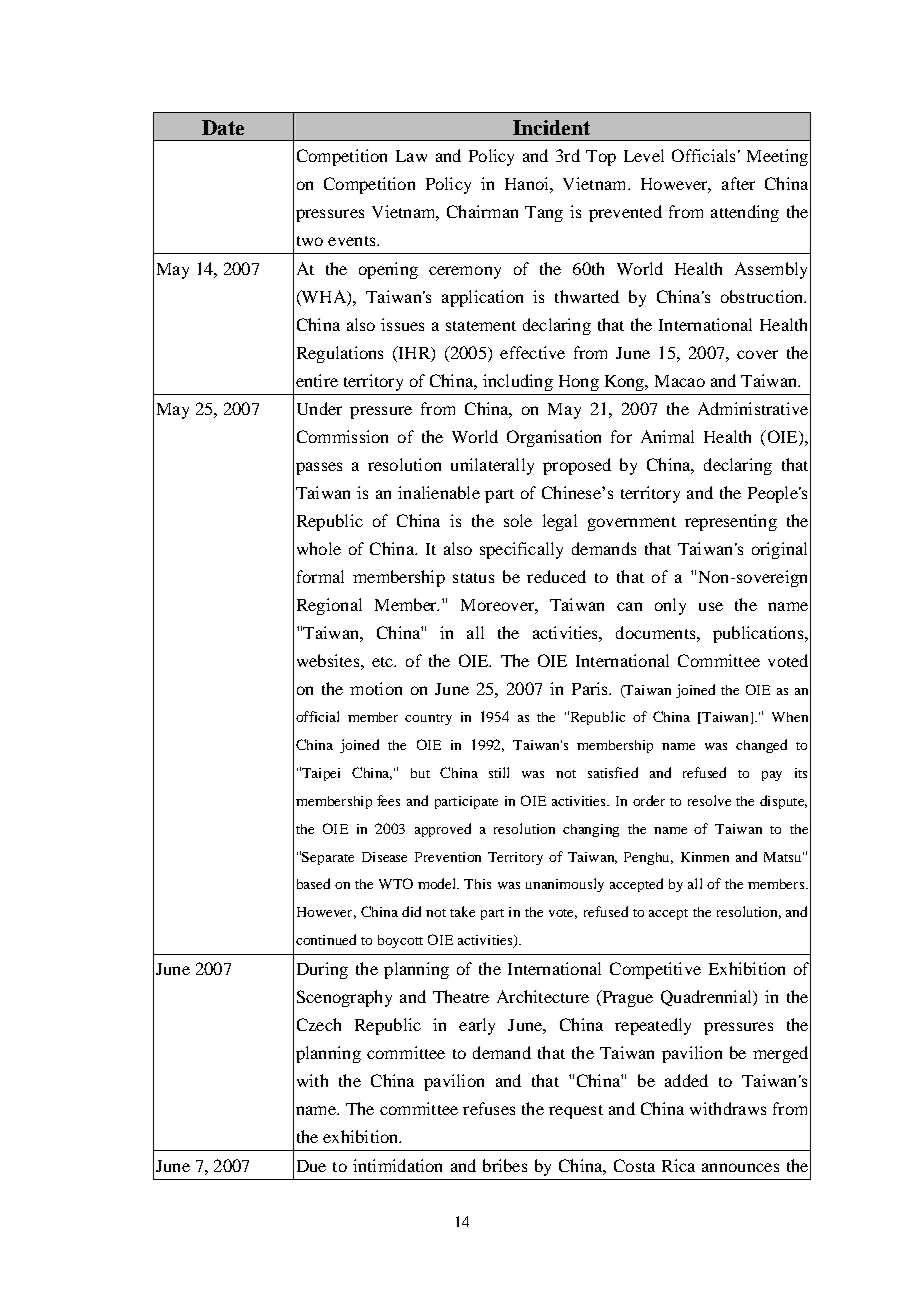 This screenshot has width=924, height=1308. What do you see at coordinates (759, 634) in the screenshot?
I see `publications` at bounding box center [759, 634].
